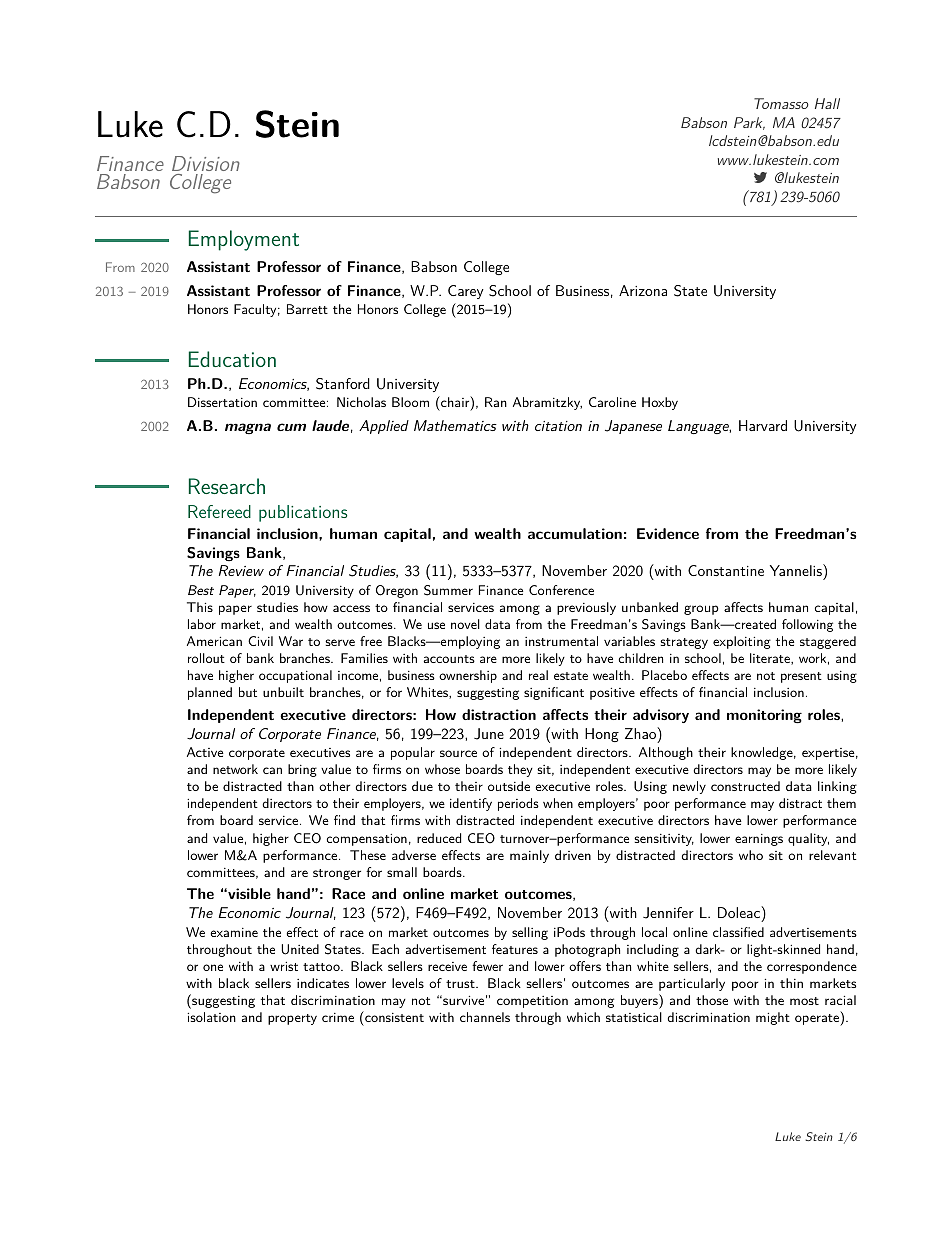  Describe the element at coordinates (241, 570) in the screenshot. I see `Review` at that location.
